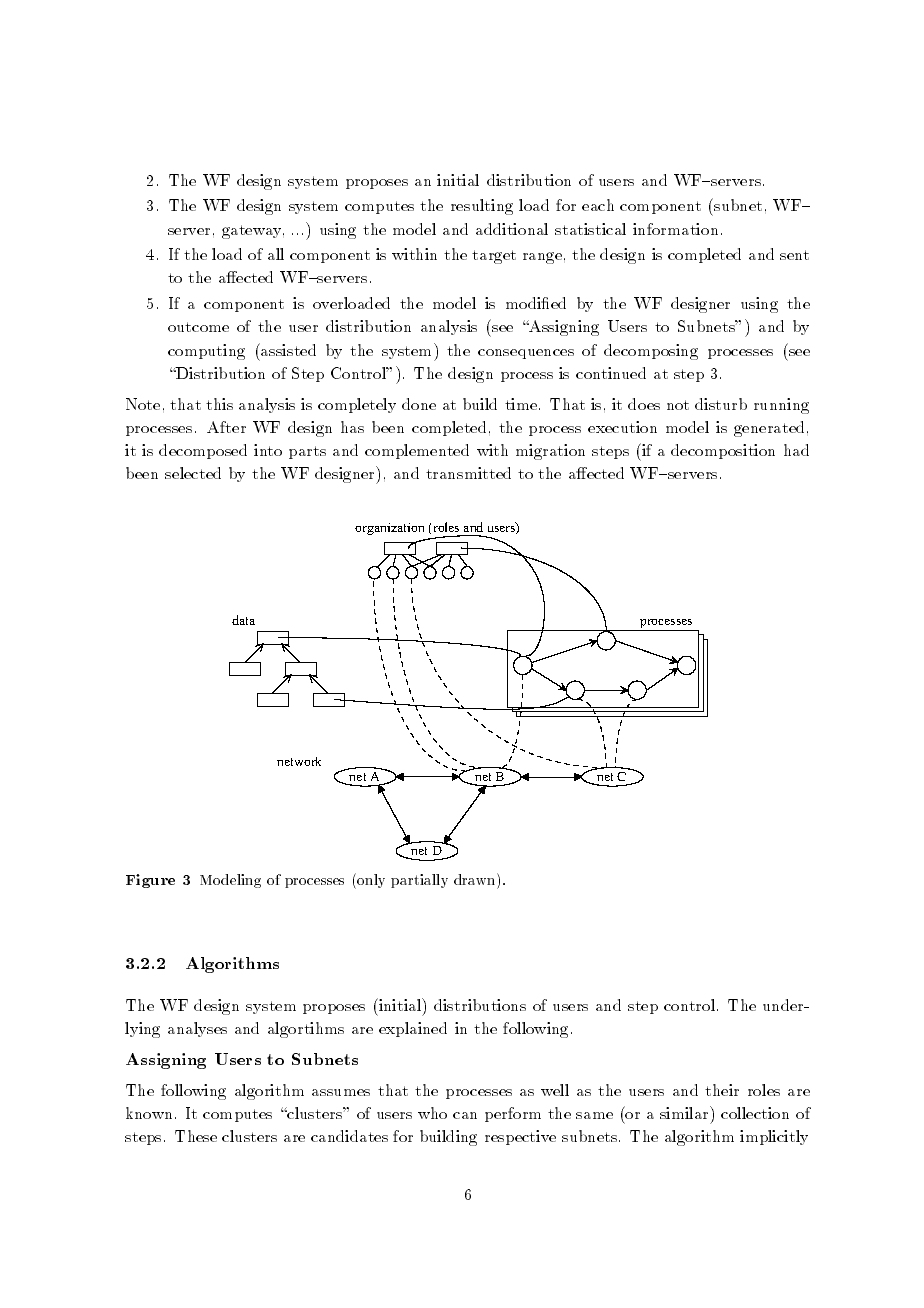 Image resolution: width=924 pixels, height=1308 pixels. I want to click on outcome, so click(198, 327).
